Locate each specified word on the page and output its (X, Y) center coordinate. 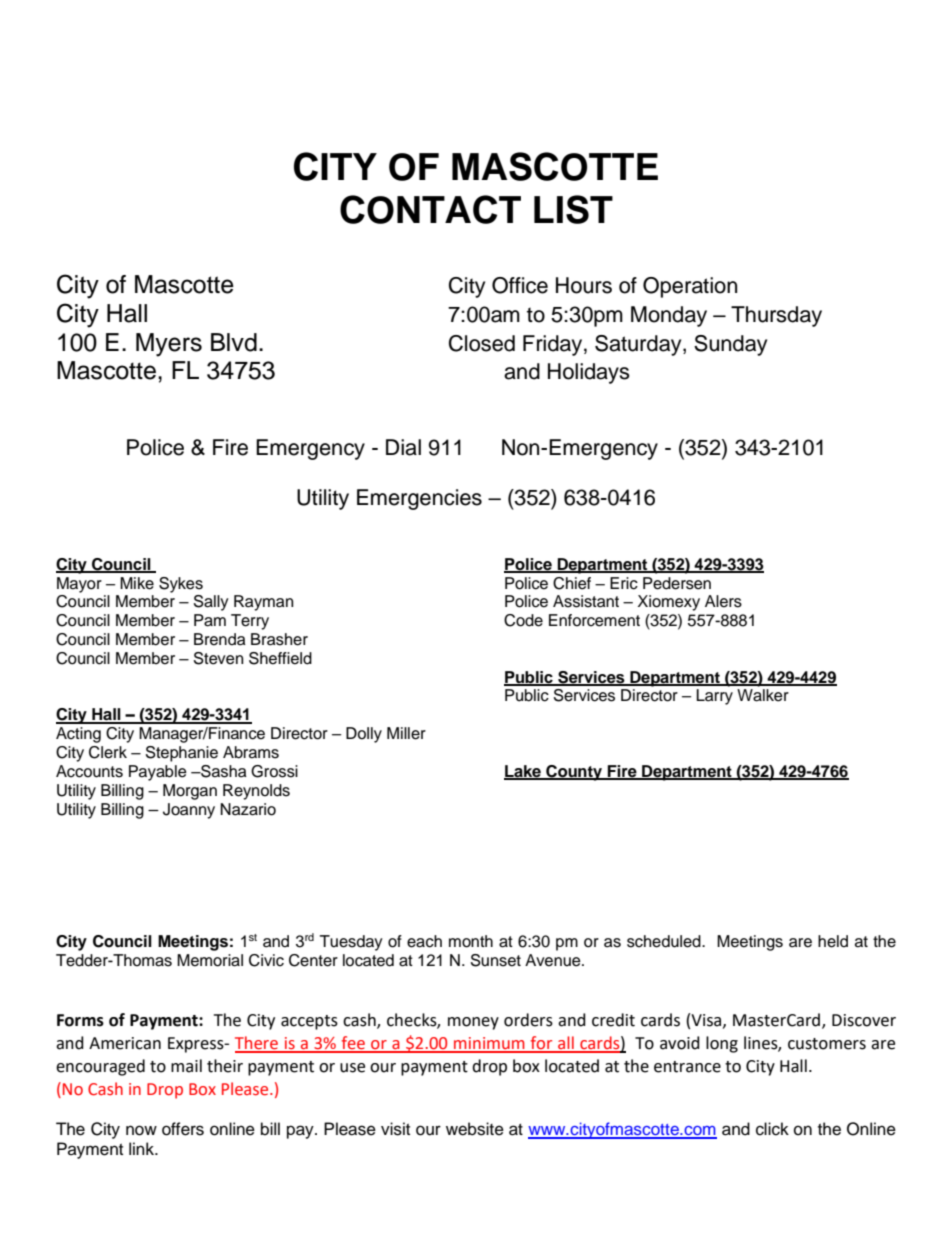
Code (523, 620)
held (833, 941)
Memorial (210, 960)
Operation (690, 287)
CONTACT (430, 209)
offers (183, 1129)
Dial (403, 447)
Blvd (234, 342)
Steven (218, 658)
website (475, 1129)
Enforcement (594, 620)
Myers (169, 345)
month (471, 941)
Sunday (730, 345)
